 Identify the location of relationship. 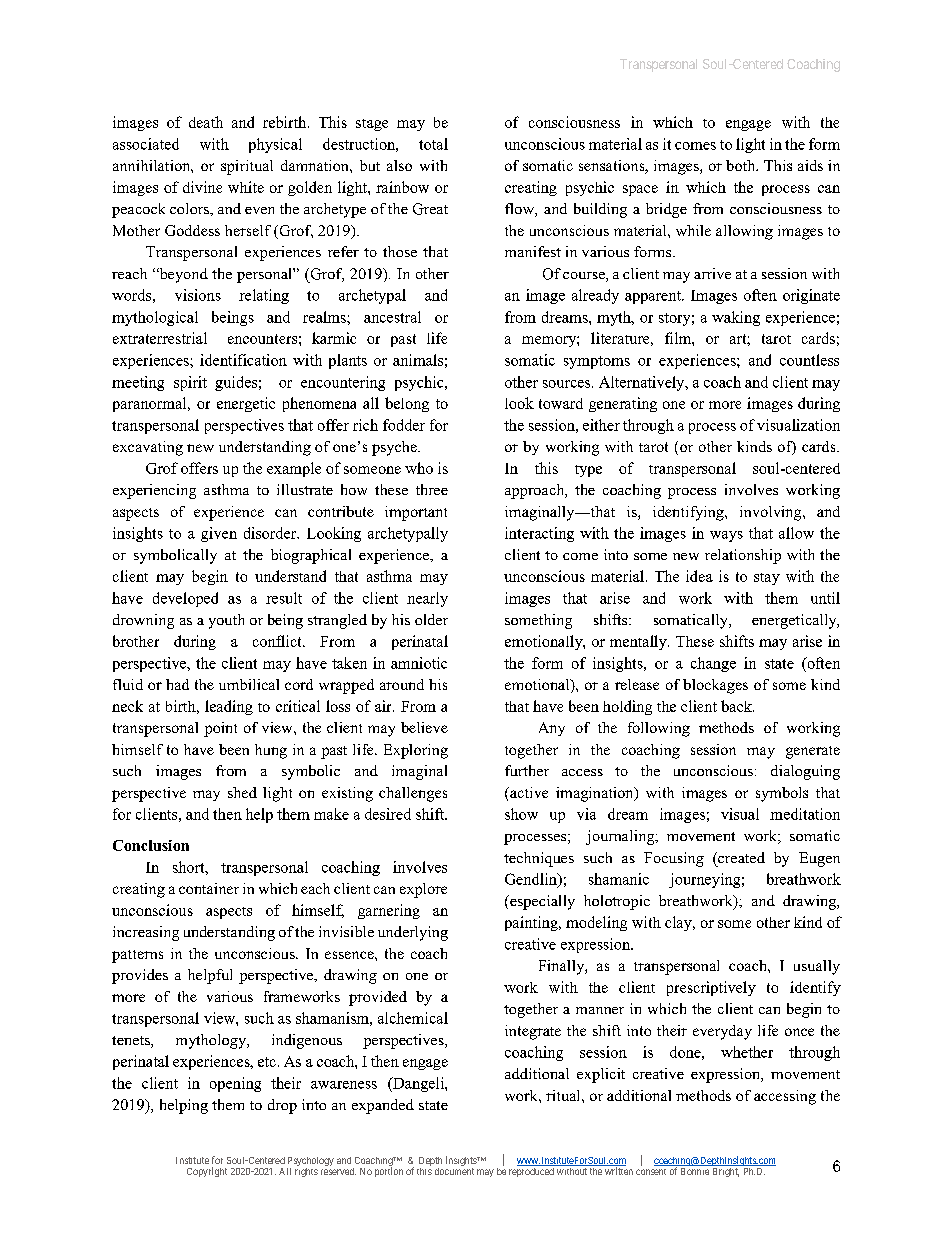
(743, 556).
